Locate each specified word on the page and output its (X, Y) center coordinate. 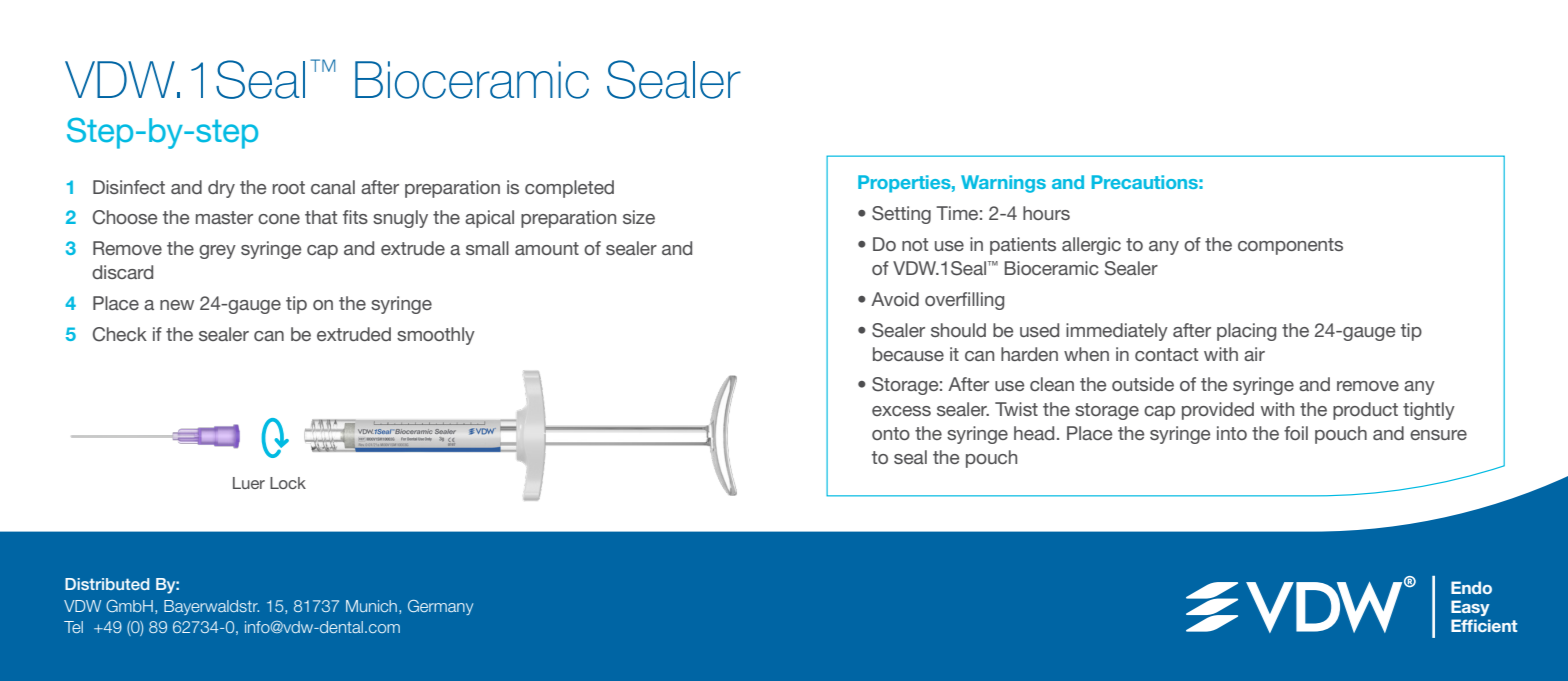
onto (891, 433)
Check (120, 334)
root (289, 187)
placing (1246, 332)
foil (1296, 433)
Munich (371, 606)
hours (1046, 213)
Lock (288, 483)
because (908, 354)
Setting (901, 215)
